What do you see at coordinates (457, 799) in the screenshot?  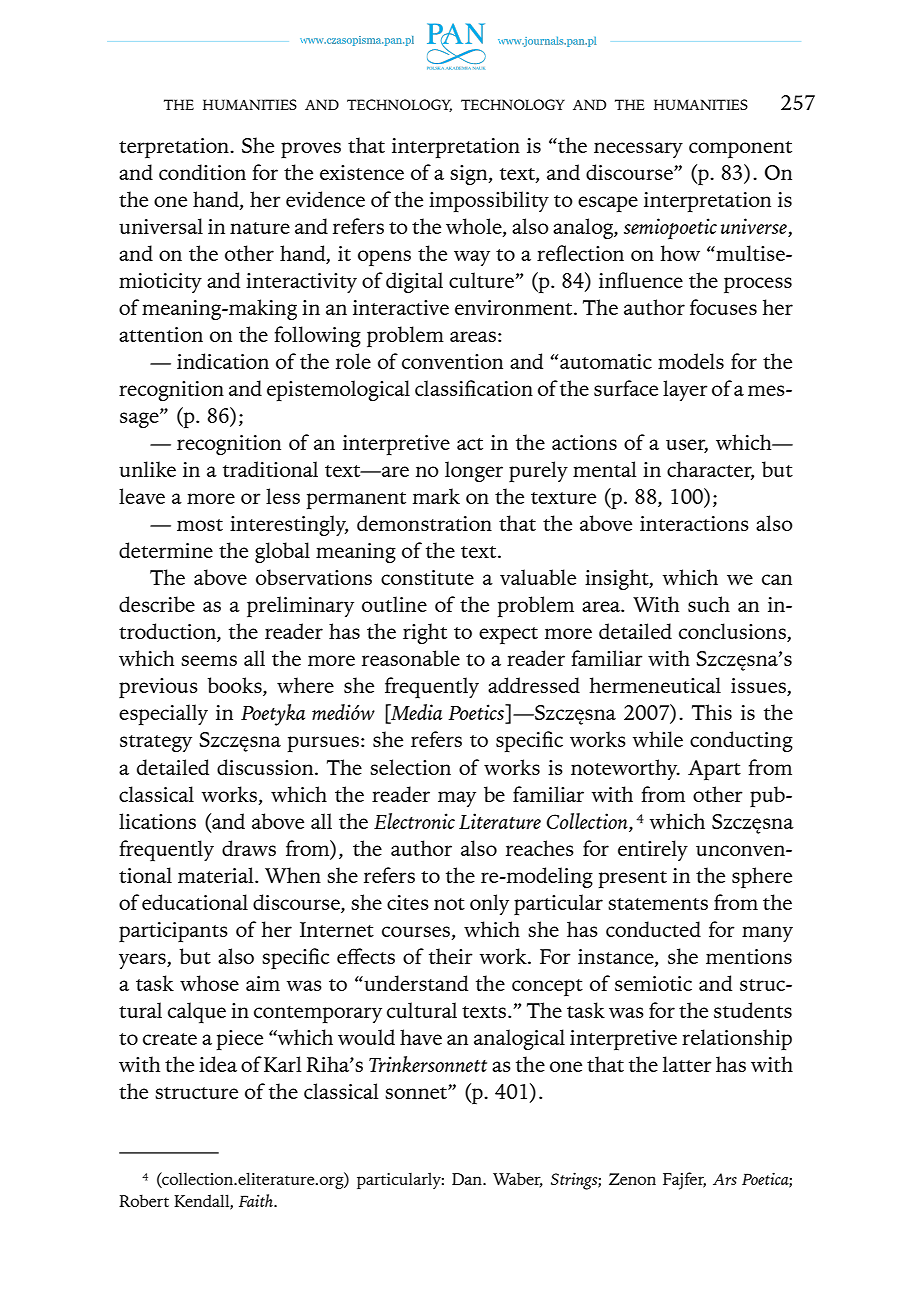 I see `may` at bounding box center [457, 799].
